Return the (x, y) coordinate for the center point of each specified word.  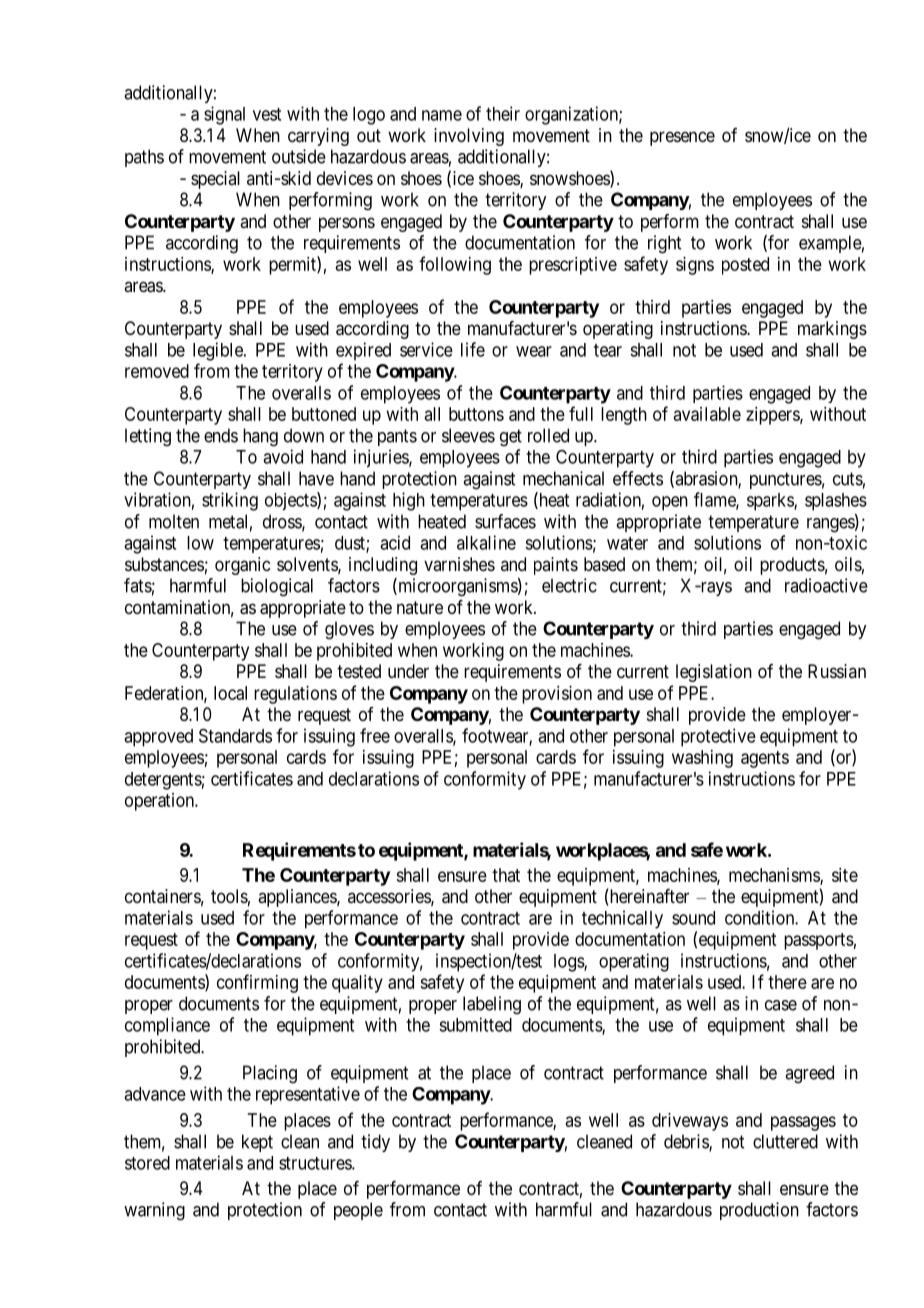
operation (161, 802)
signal (224, 115)
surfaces (505, 521)
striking (230, 501)
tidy (375, 1143)
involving (469, 137)
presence (682, 138)
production (759, 1211)
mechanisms (775, 876)
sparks (771, 502)
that (506, 875)
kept (257, 1143)
